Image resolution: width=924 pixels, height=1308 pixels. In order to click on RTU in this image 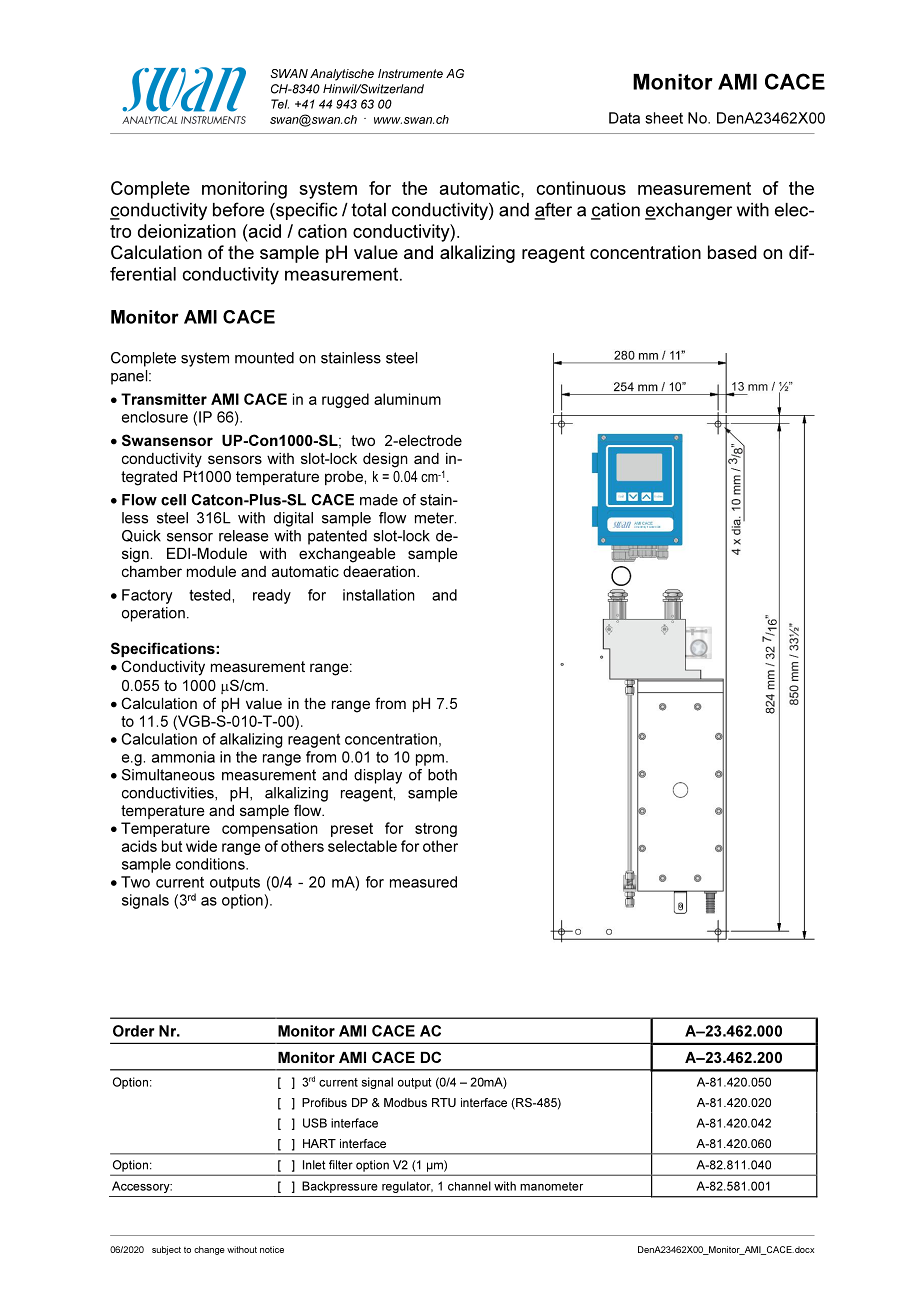, I will do `click(444, 1102)`.
